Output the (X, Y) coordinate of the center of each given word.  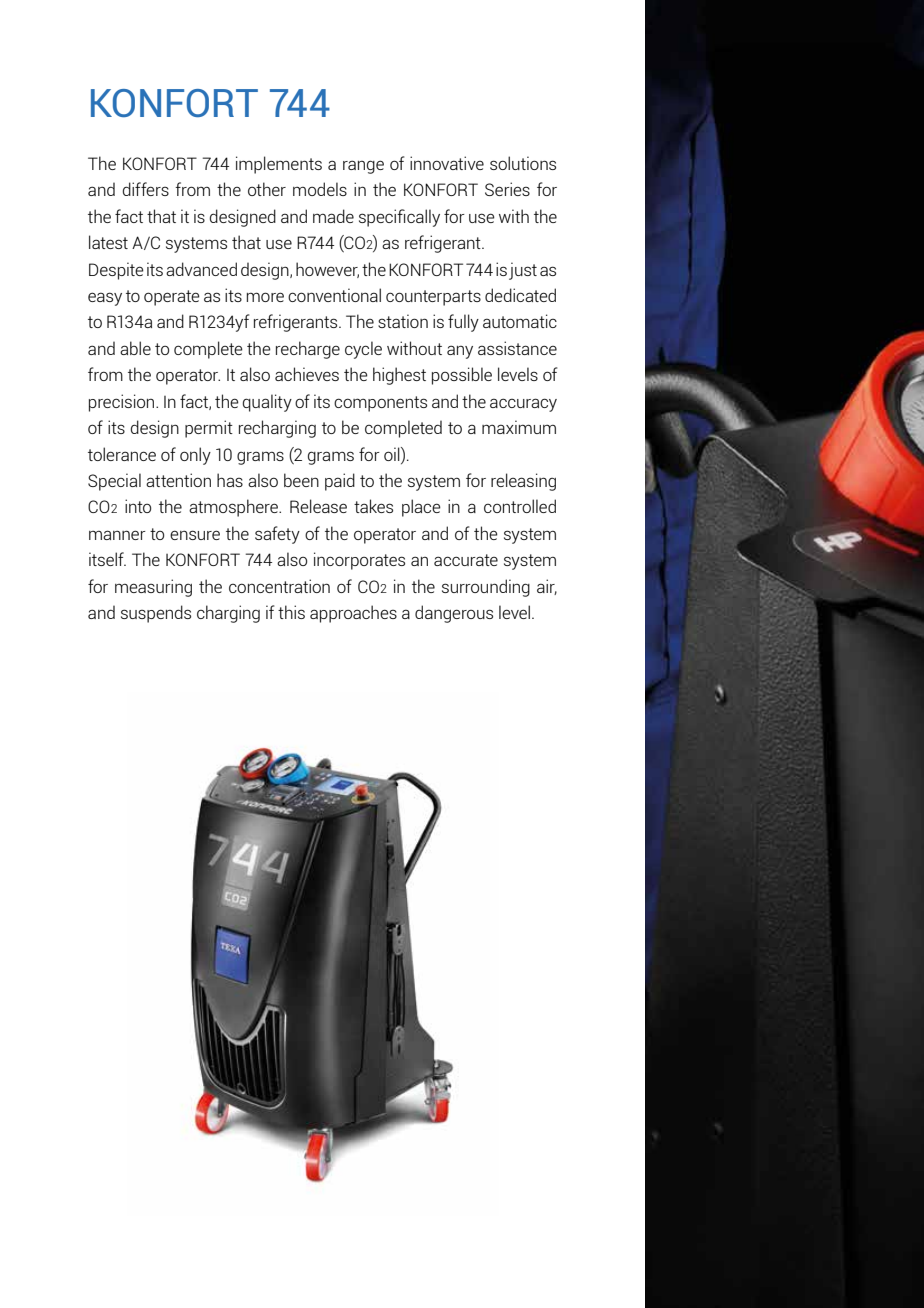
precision (123, 403)
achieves (307, 374)
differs (145, 189)
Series (507, 189)
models (320, 189)
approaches (353, 614)
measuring (153, 588)
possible (462, 376)
